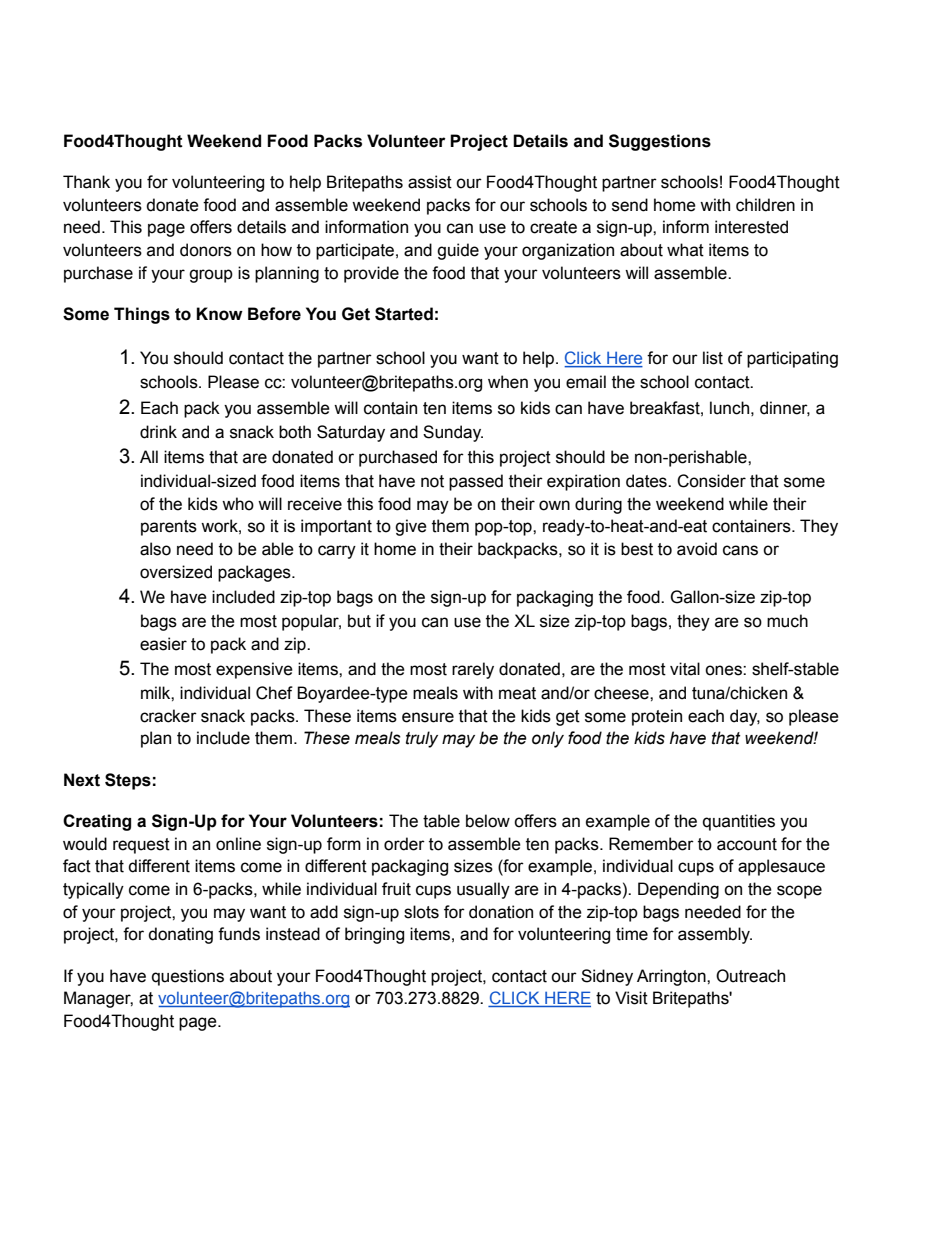  Describe the element at coordinates (86, 182) in the screenshot. I see `Thank` at that location.
